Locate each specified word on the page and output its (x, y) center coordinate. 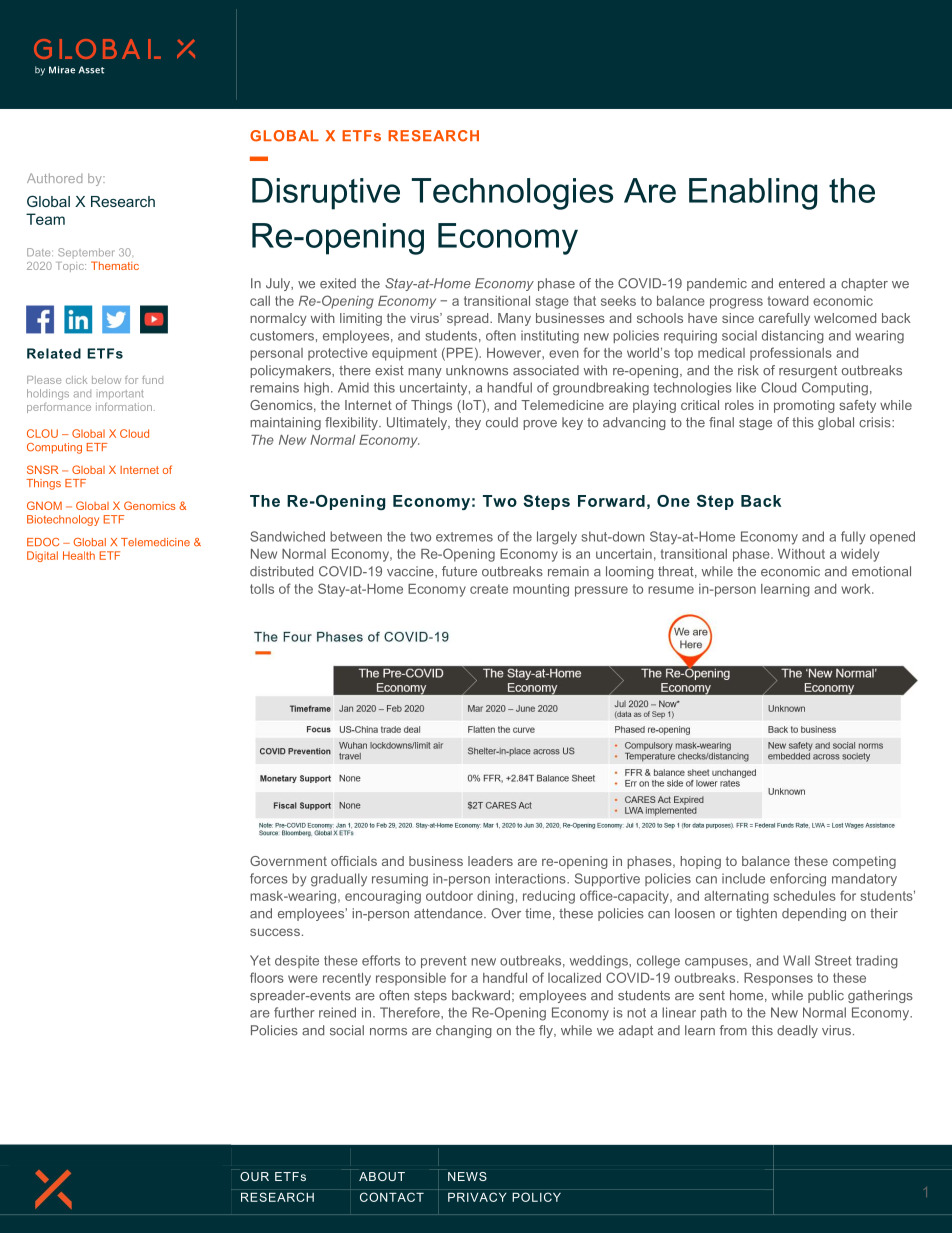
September (86, 253)
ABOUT (382, 1176)
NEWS (467, 1176)
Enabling (753, 194)
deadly (797, 1031)
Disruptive (326, 194)
